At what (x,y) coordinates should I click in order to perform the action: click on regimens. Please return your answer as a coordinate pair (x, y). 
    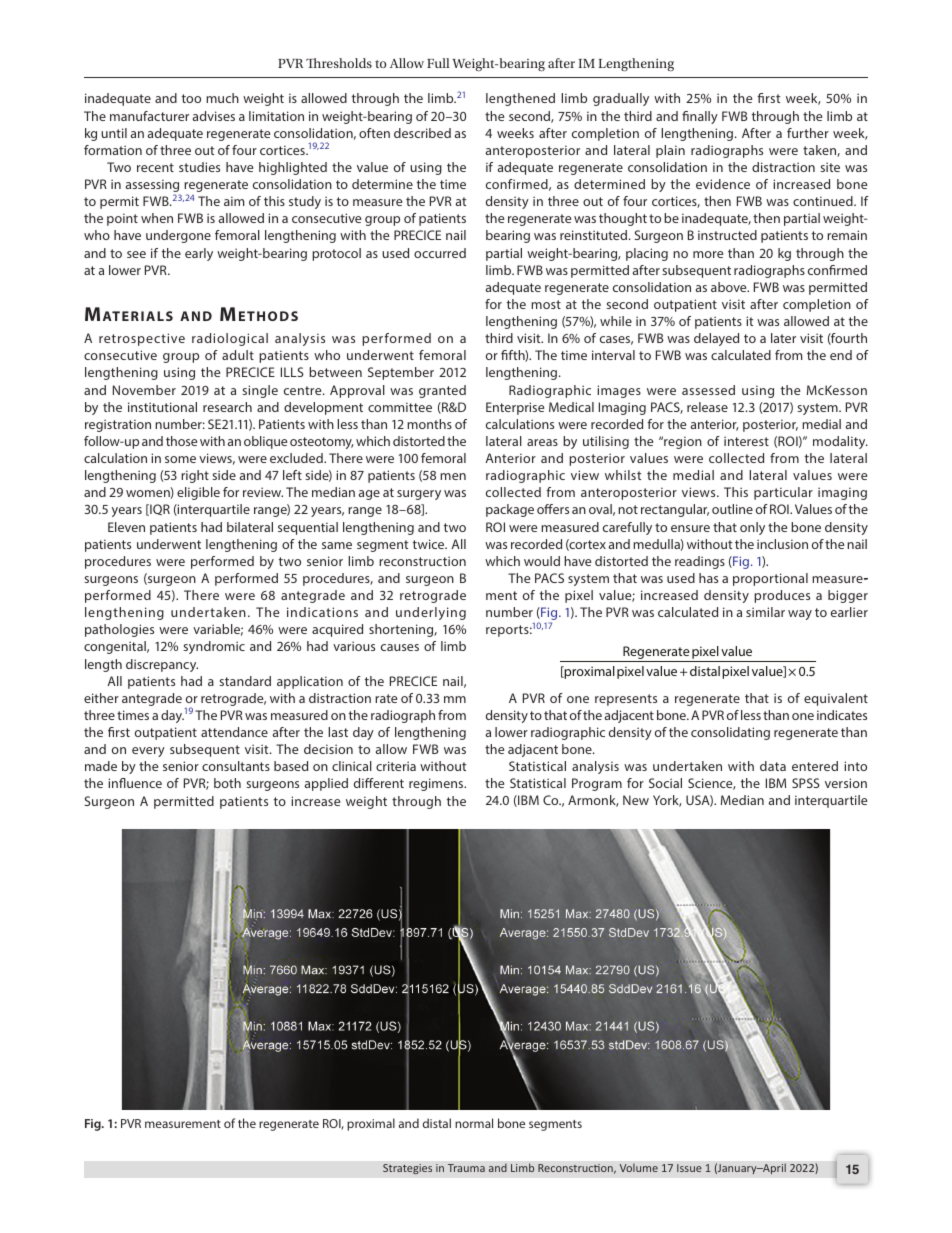
    Looking at the image, I should click on (437, 784).
